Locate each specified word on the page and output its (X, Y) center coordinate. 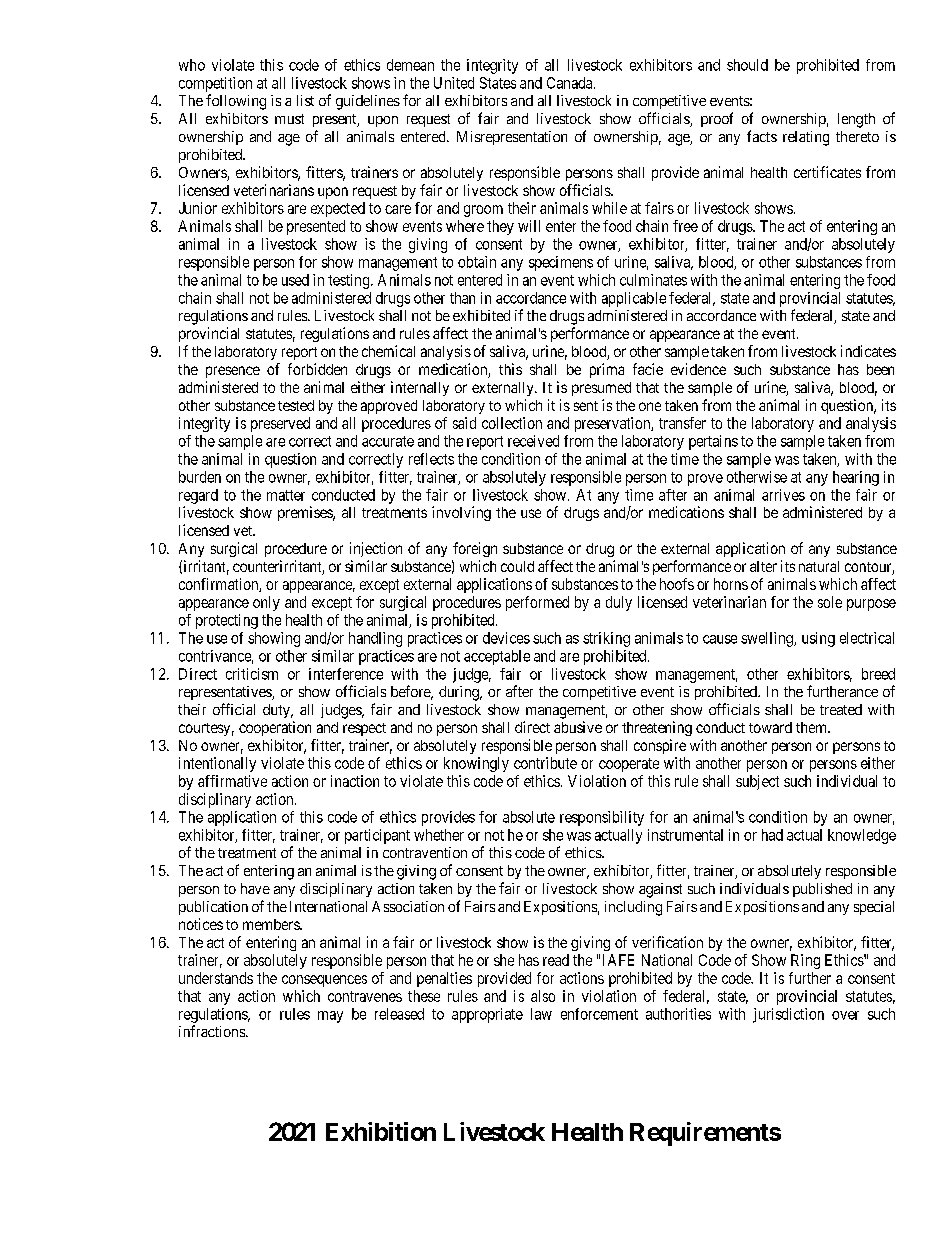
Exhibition (381, 1131)
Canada (571, 83)
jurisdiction (788, 1015)
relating (806, 138)
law (541, 1014)
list (305, 100)
